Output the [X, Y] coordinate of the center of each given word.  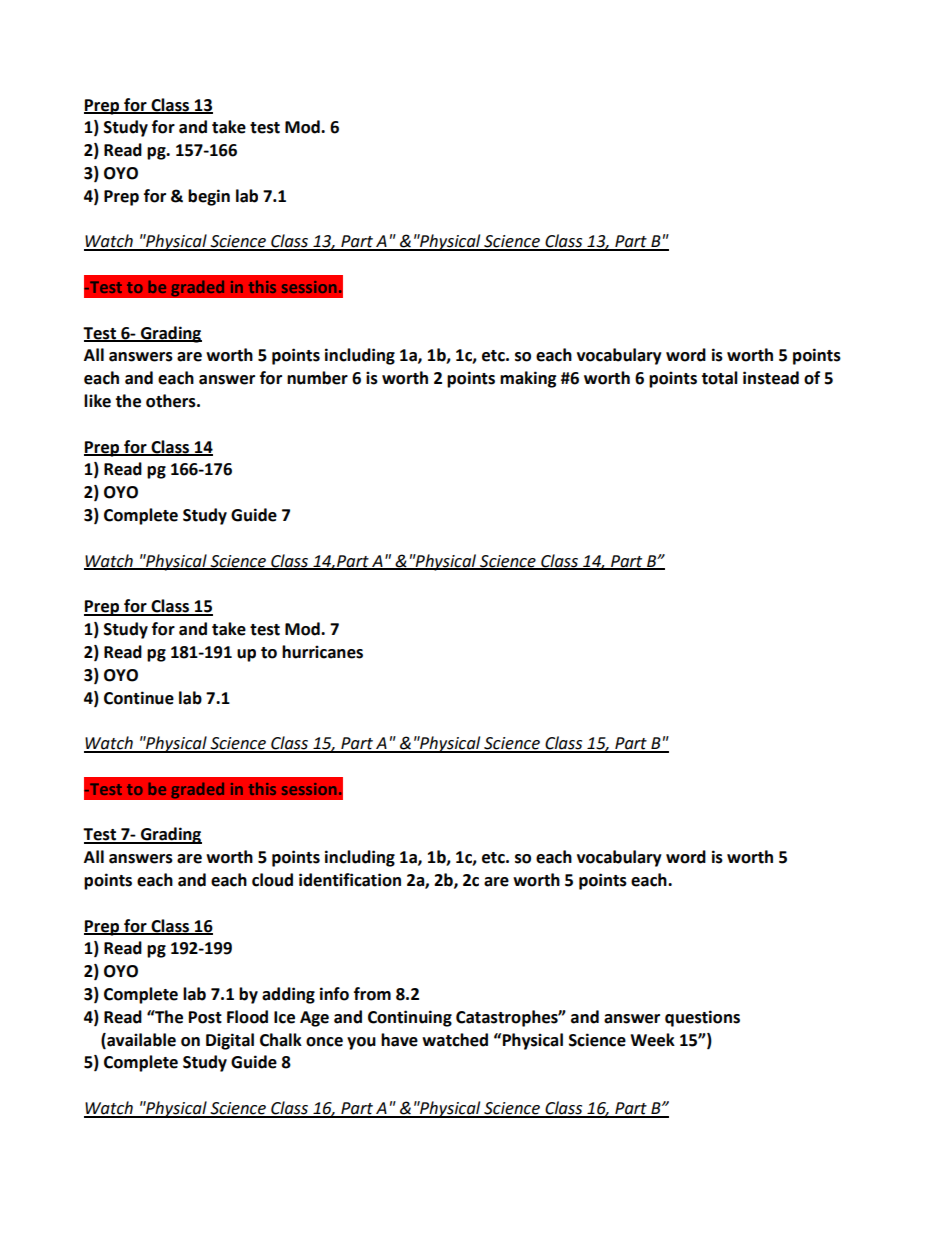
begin [209, 197]
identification [350, 880]
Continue [139, 698]
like [97, 401]
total [719, 378]
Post [205, 1017]
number [317, 378]
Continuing [410, 1018]
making [528, 379]
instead [771, 378]
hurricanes [322, 652]
